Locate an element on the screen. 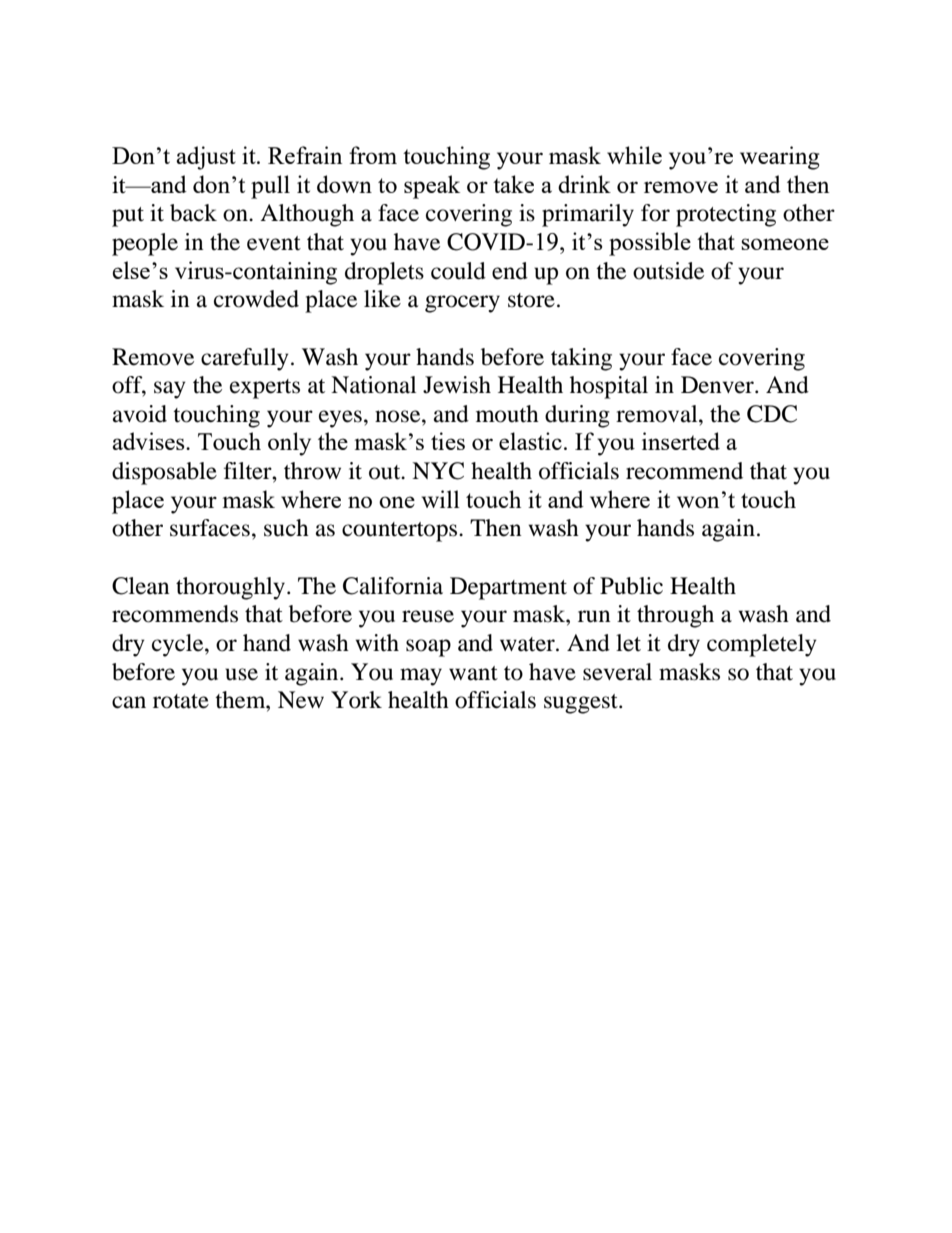 The height and width of the screenshot is (1233, 952). outside is located at coordinates (668, 271).
